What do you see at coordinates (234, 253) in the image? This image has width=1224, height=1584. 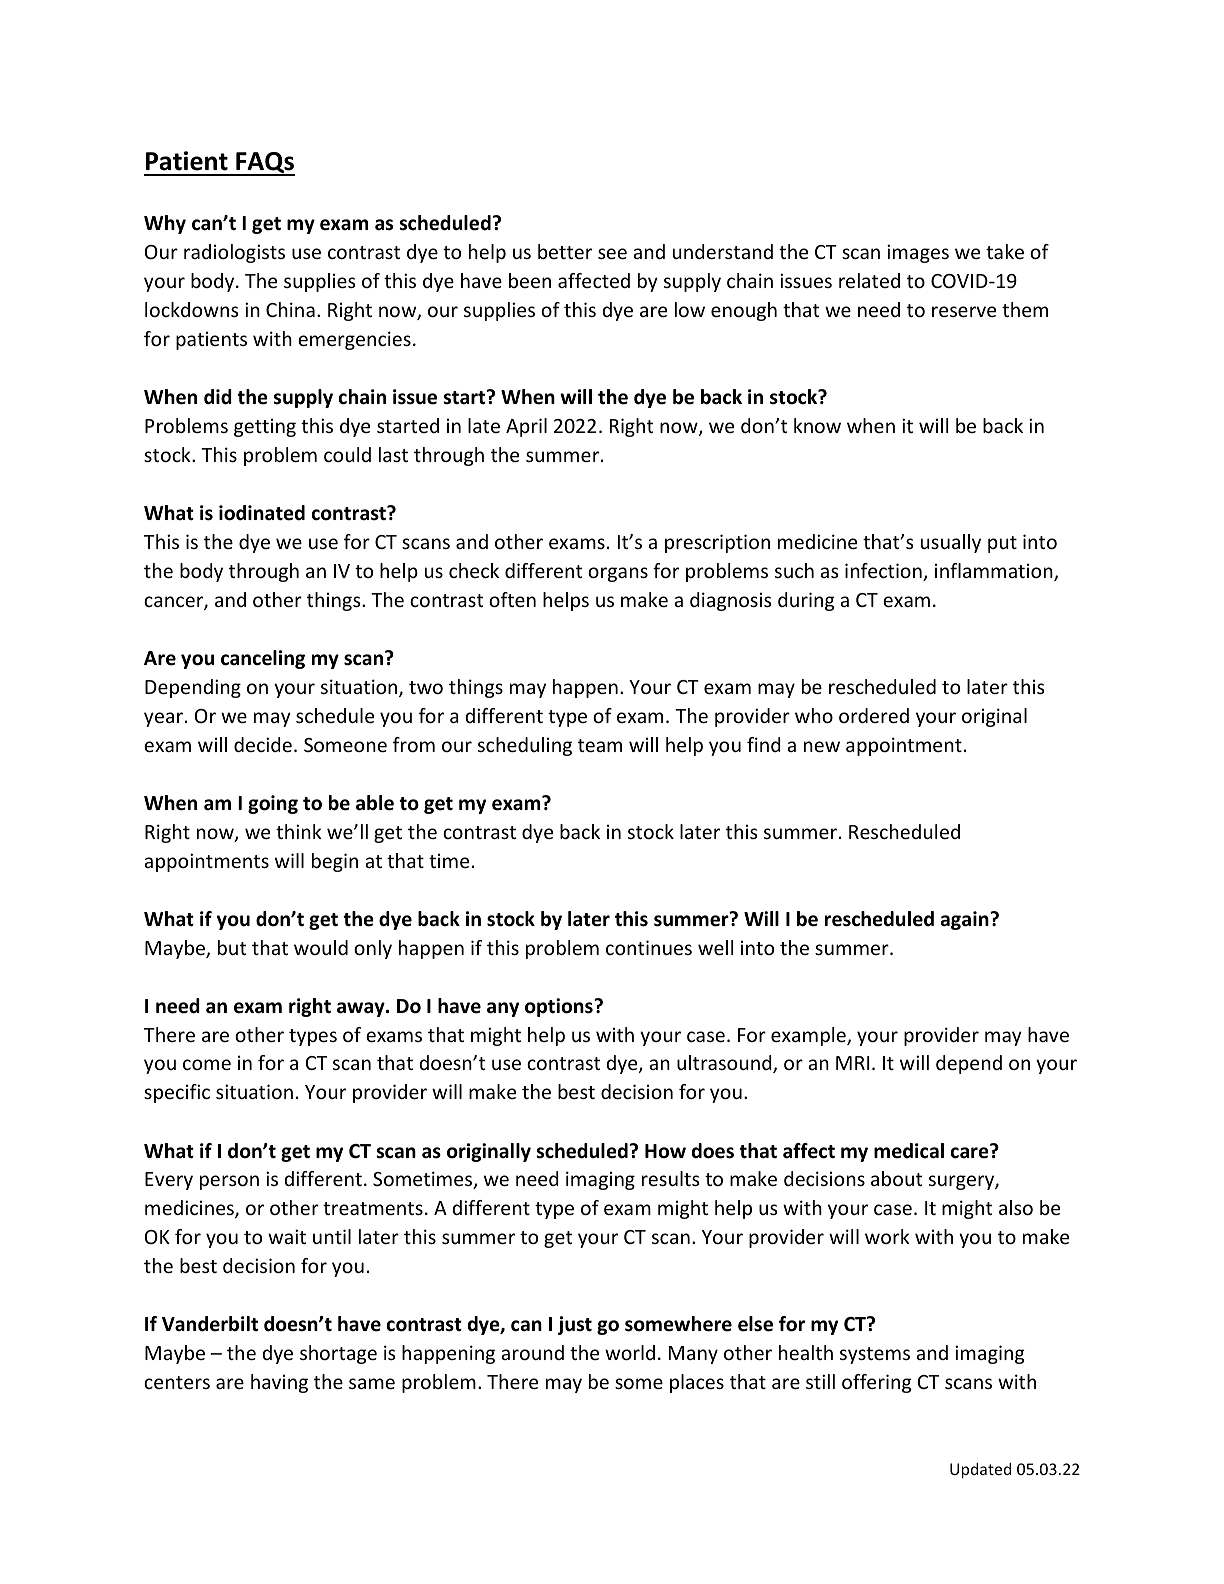 I see `radiologists` at bounding box center [234, 253].
